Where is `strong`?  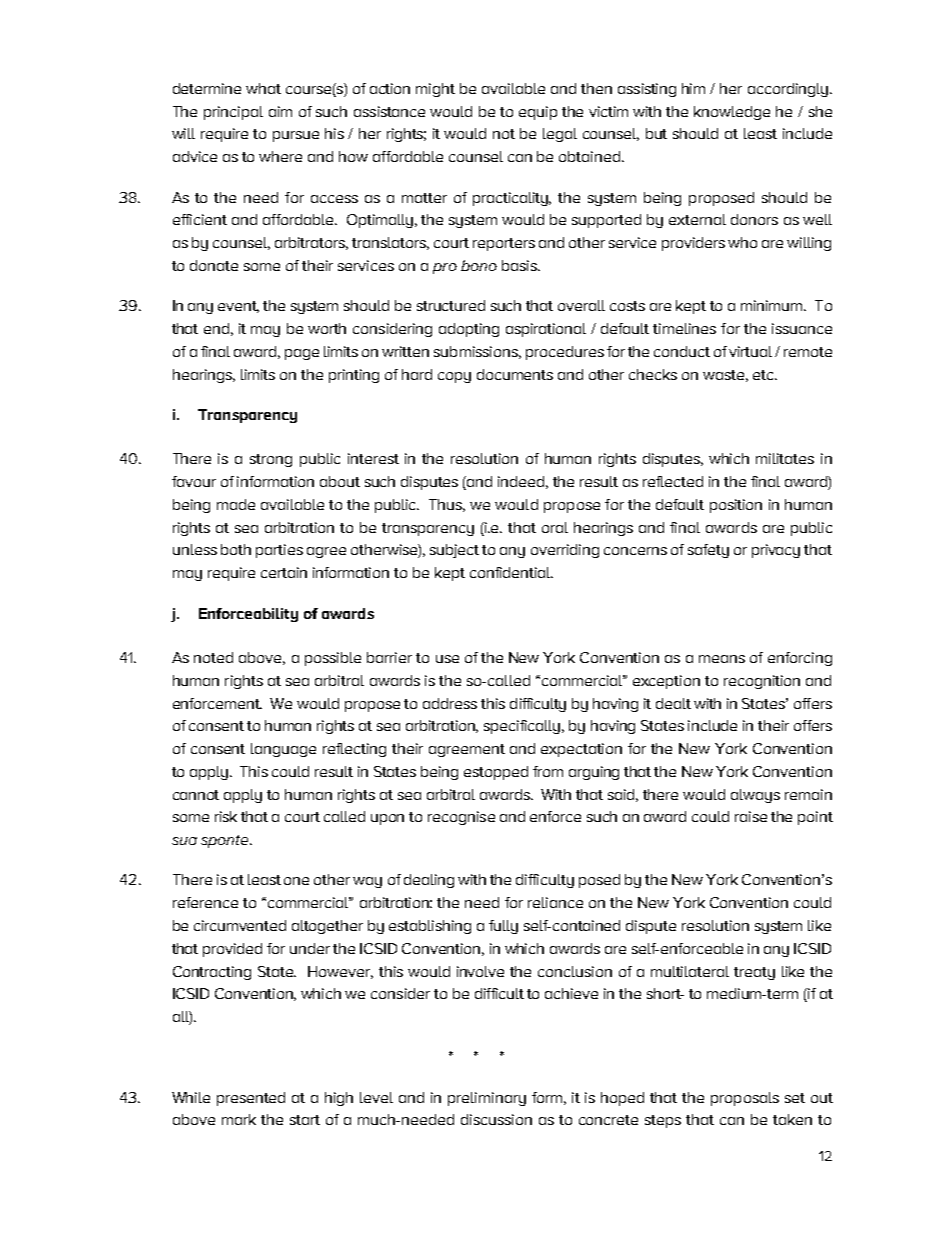 strong is located at coordinates (271, 460).
